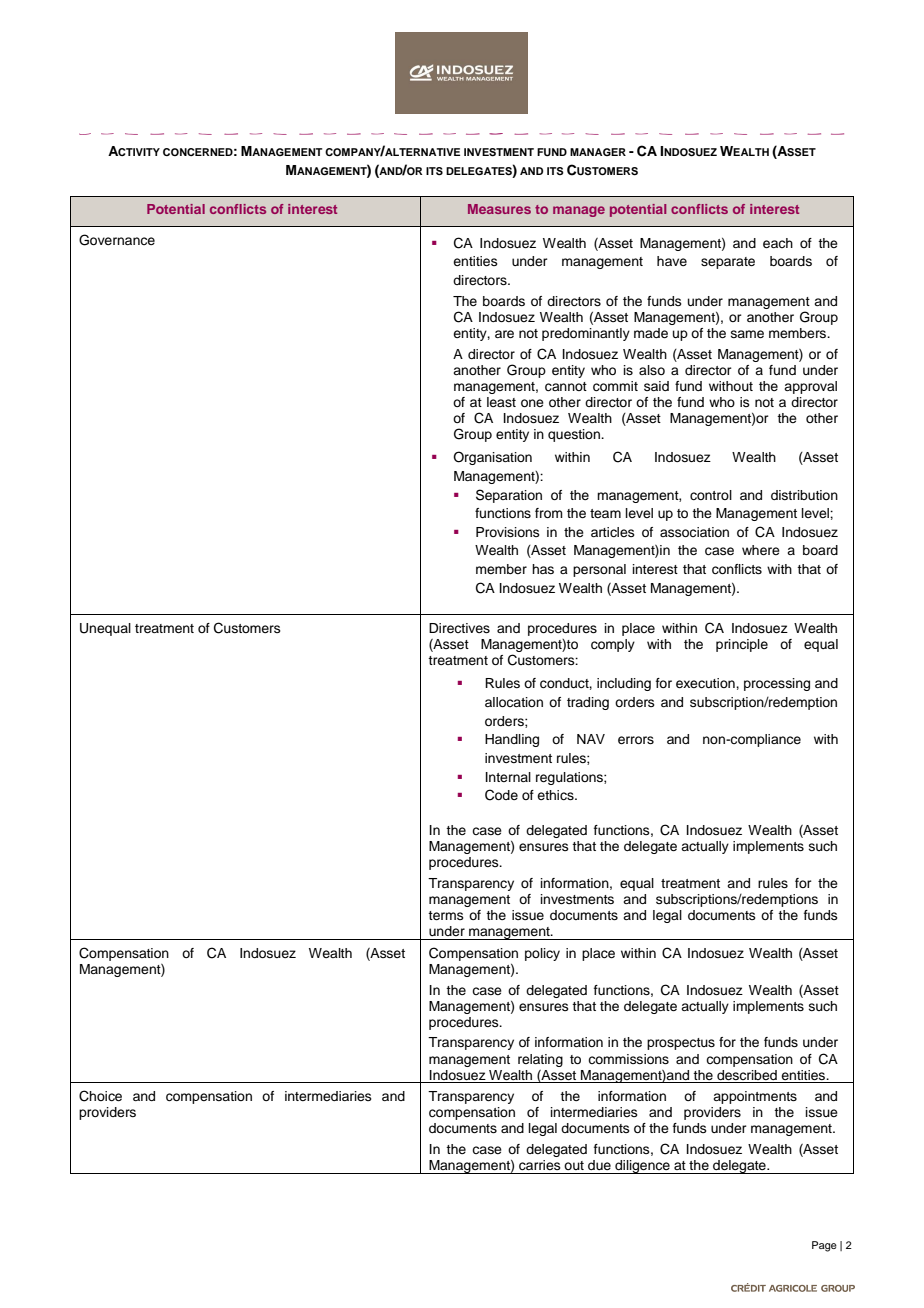  Describe the element at coordinates (681, 1044) in the document. I see `prospectus` at that location.
